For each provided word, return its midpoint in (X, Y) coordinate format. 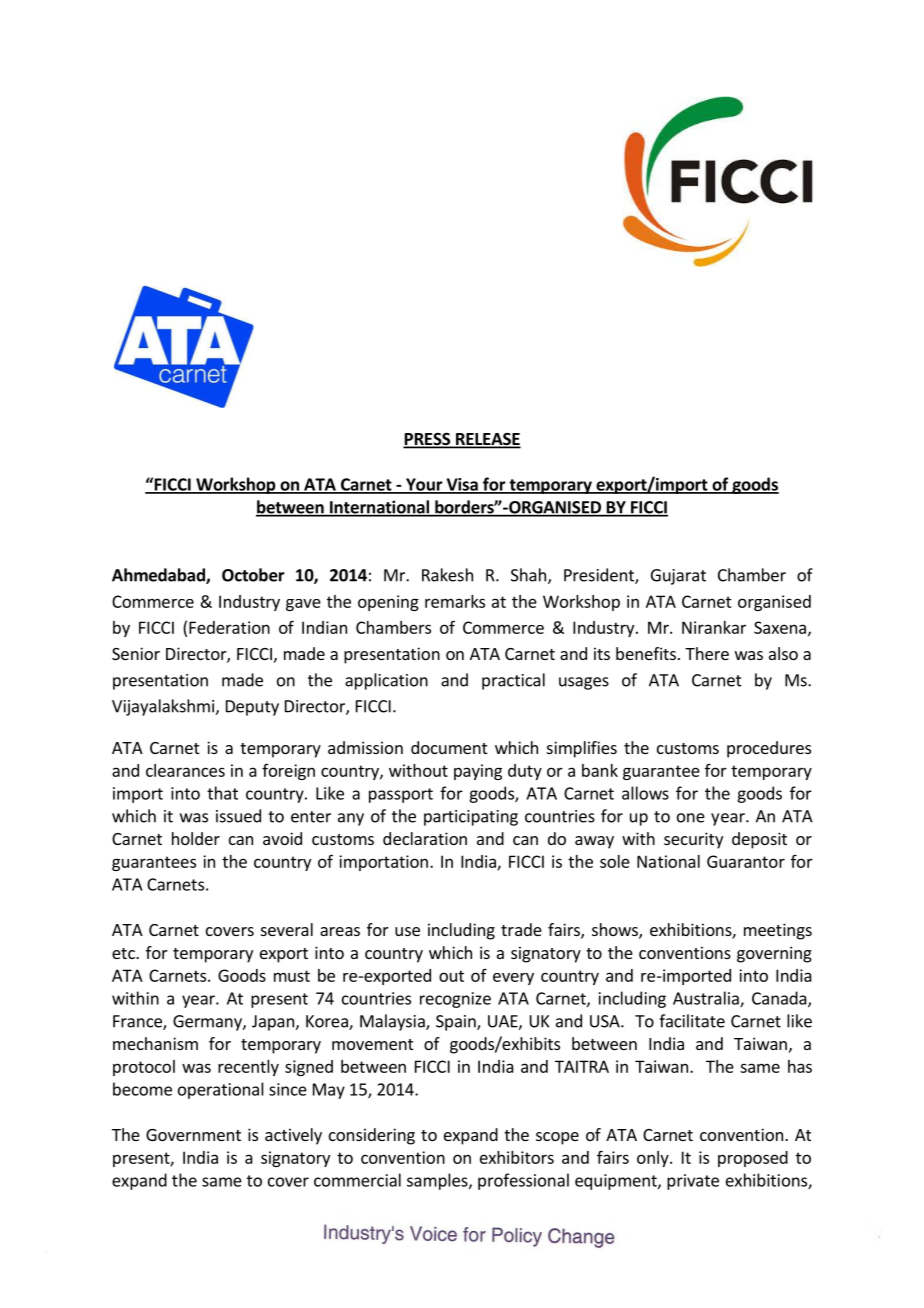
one (691, 818)
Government (193, 1135)
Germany (208, 1023)
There (707, 653)
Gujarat (678, 577)
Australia (707, 999)
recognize (455, 1000)
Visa (462, 485)
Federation (229, 627)
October (253, 575)
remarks (455, 601)
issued (238, 816)
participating (471, 818)
